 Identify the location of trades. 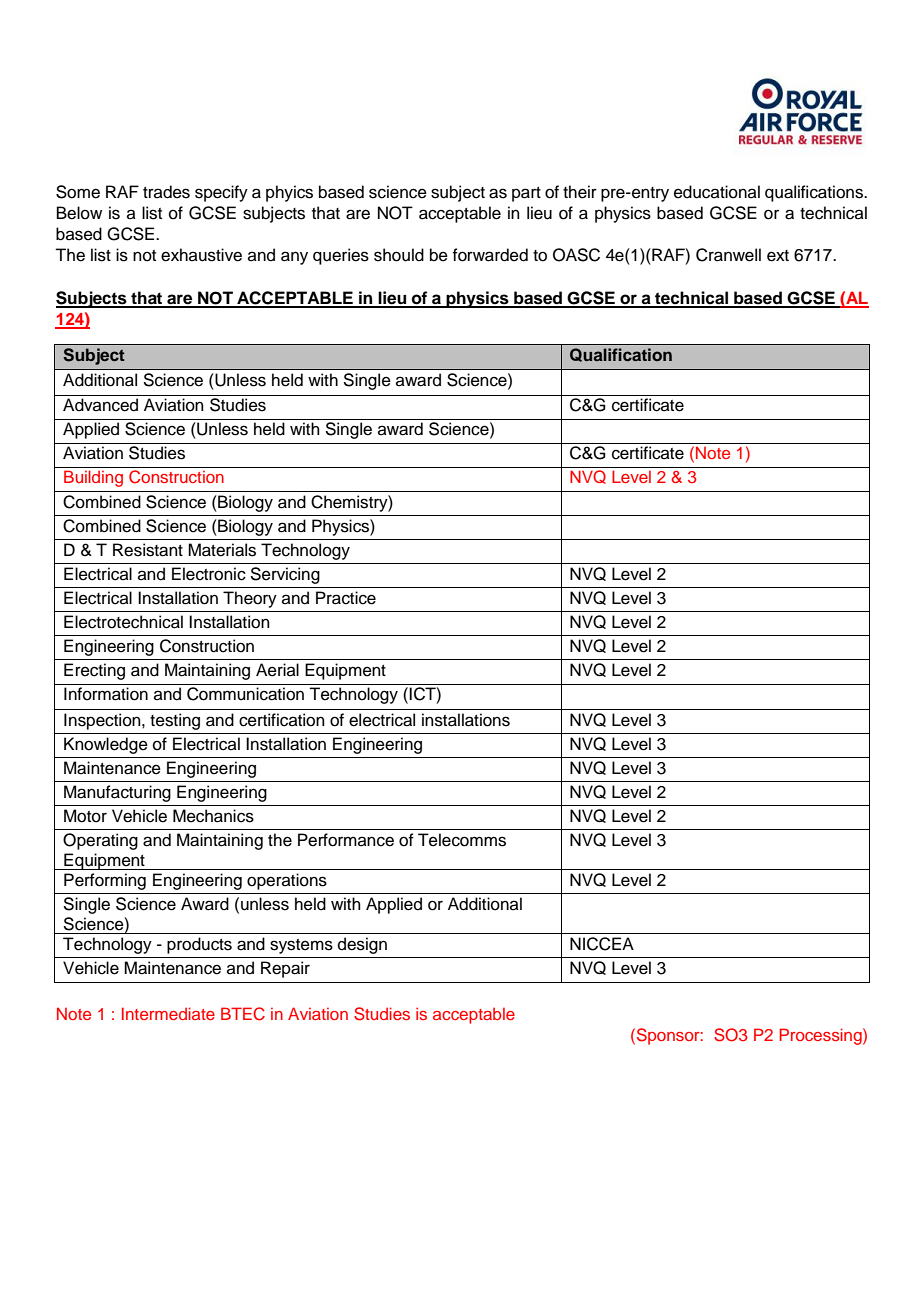
(166, 192).
